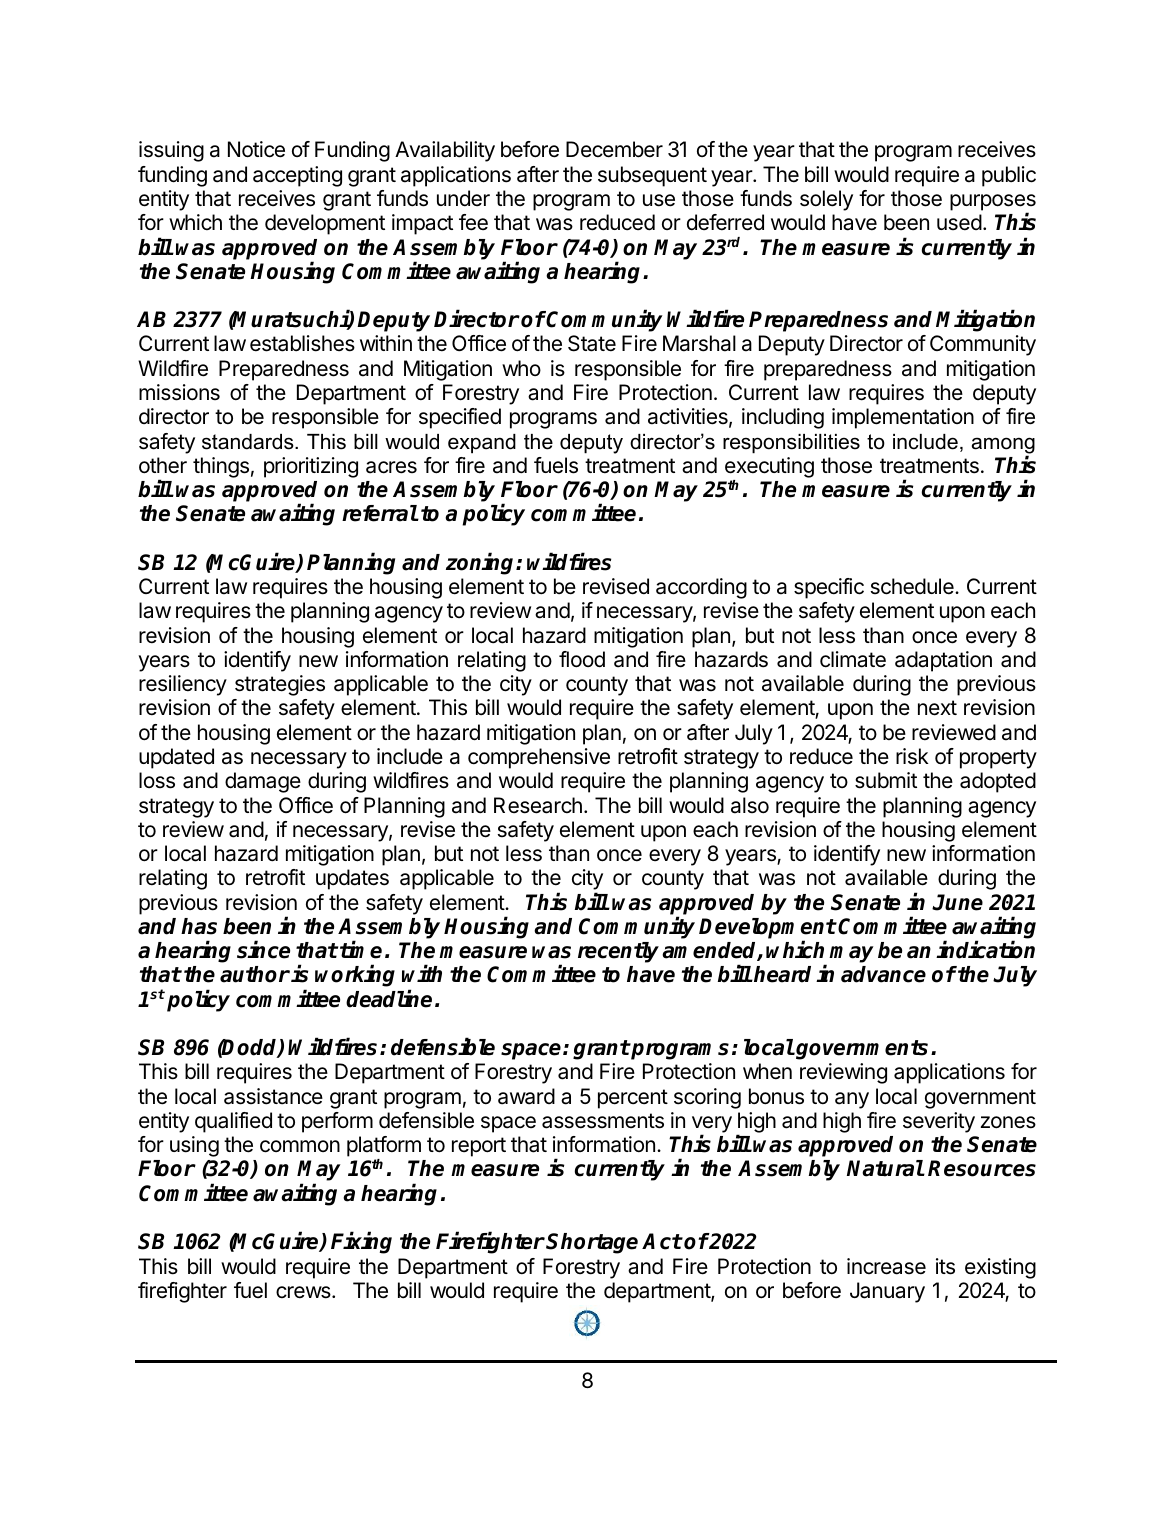 The image size is (1174, 1519). Describe the element at coordinates (852, 1100) in the image. I see `any` at that location.
